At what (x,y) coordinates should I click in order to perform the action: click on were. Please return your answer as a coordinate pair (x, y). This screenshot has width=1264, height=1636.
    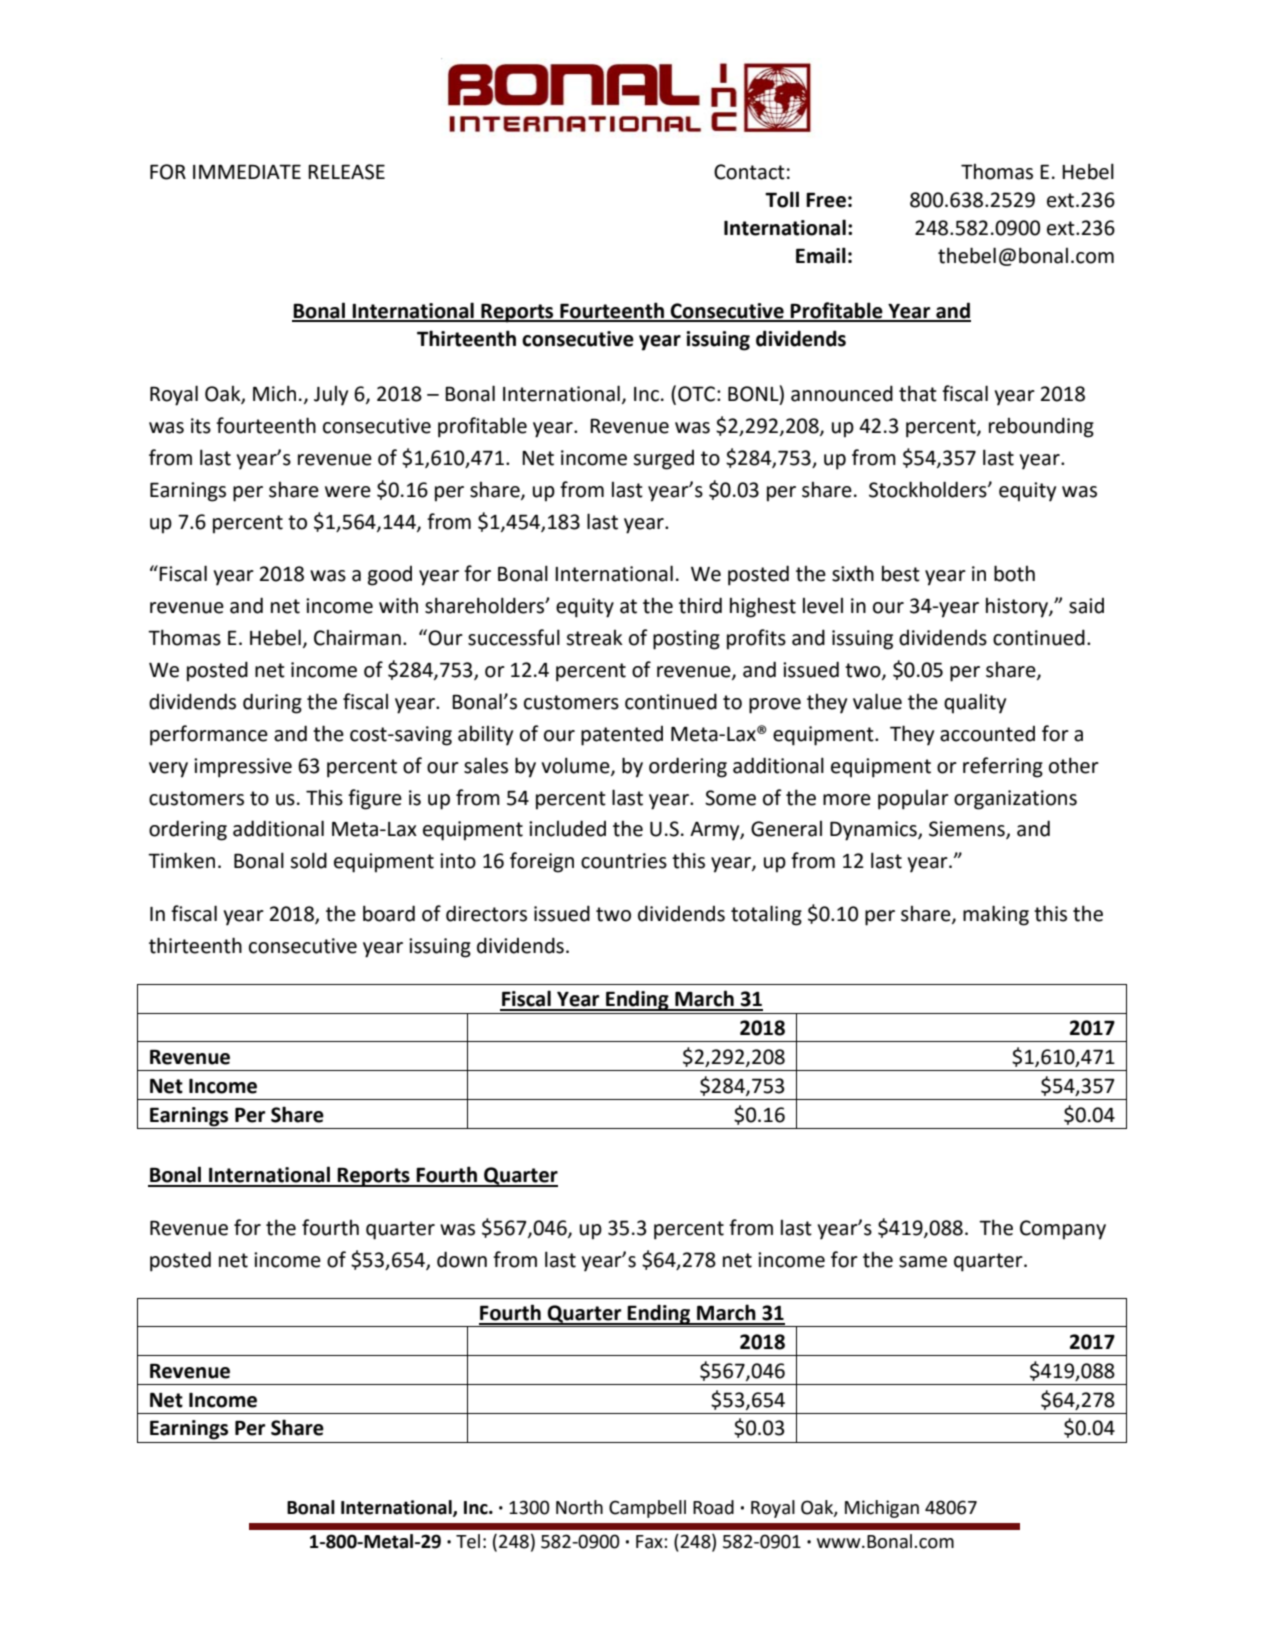
    Looking at the image, I should click on (348, 492).
